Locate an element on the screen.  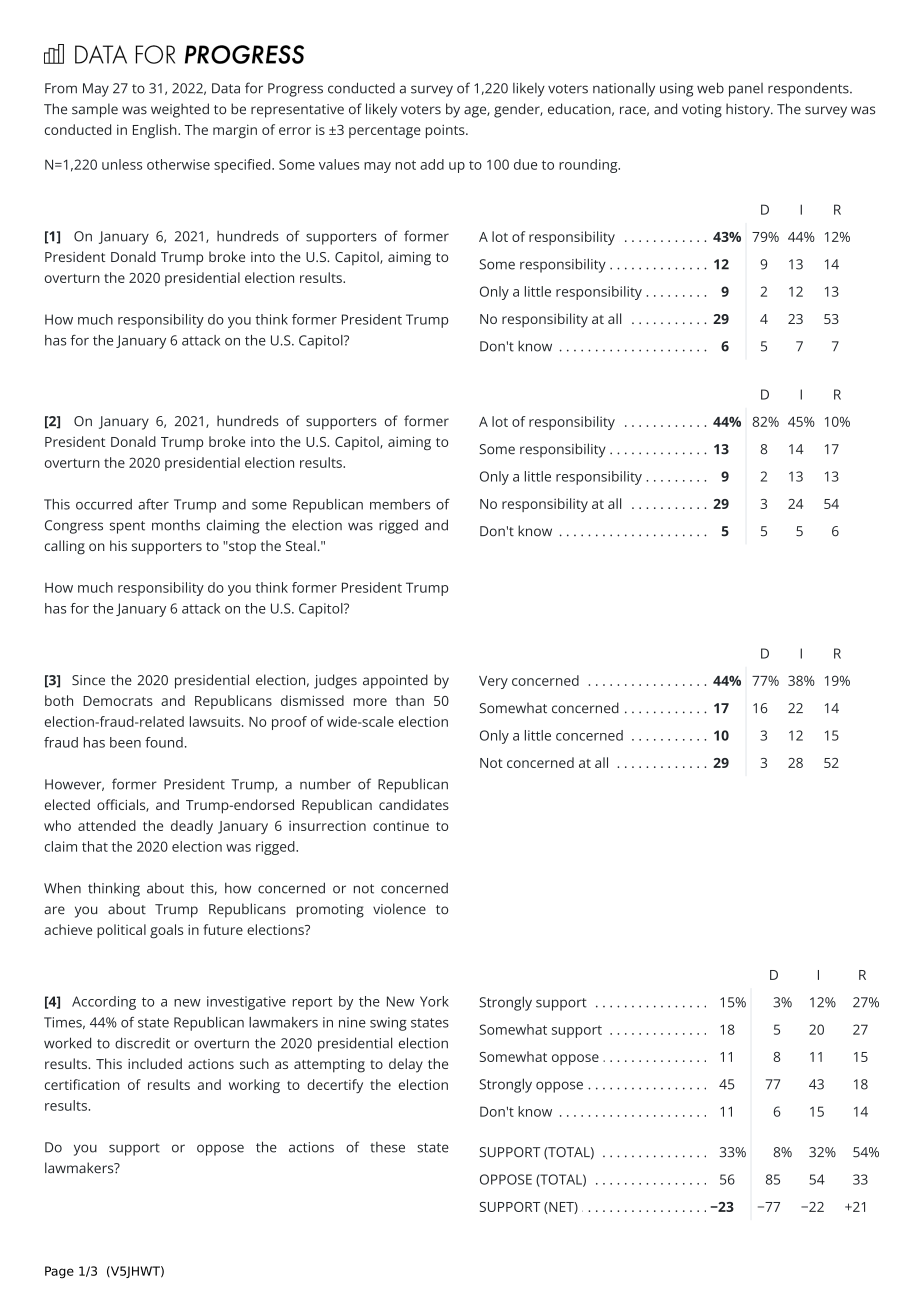
continue is located at coordinates (401, 826).
